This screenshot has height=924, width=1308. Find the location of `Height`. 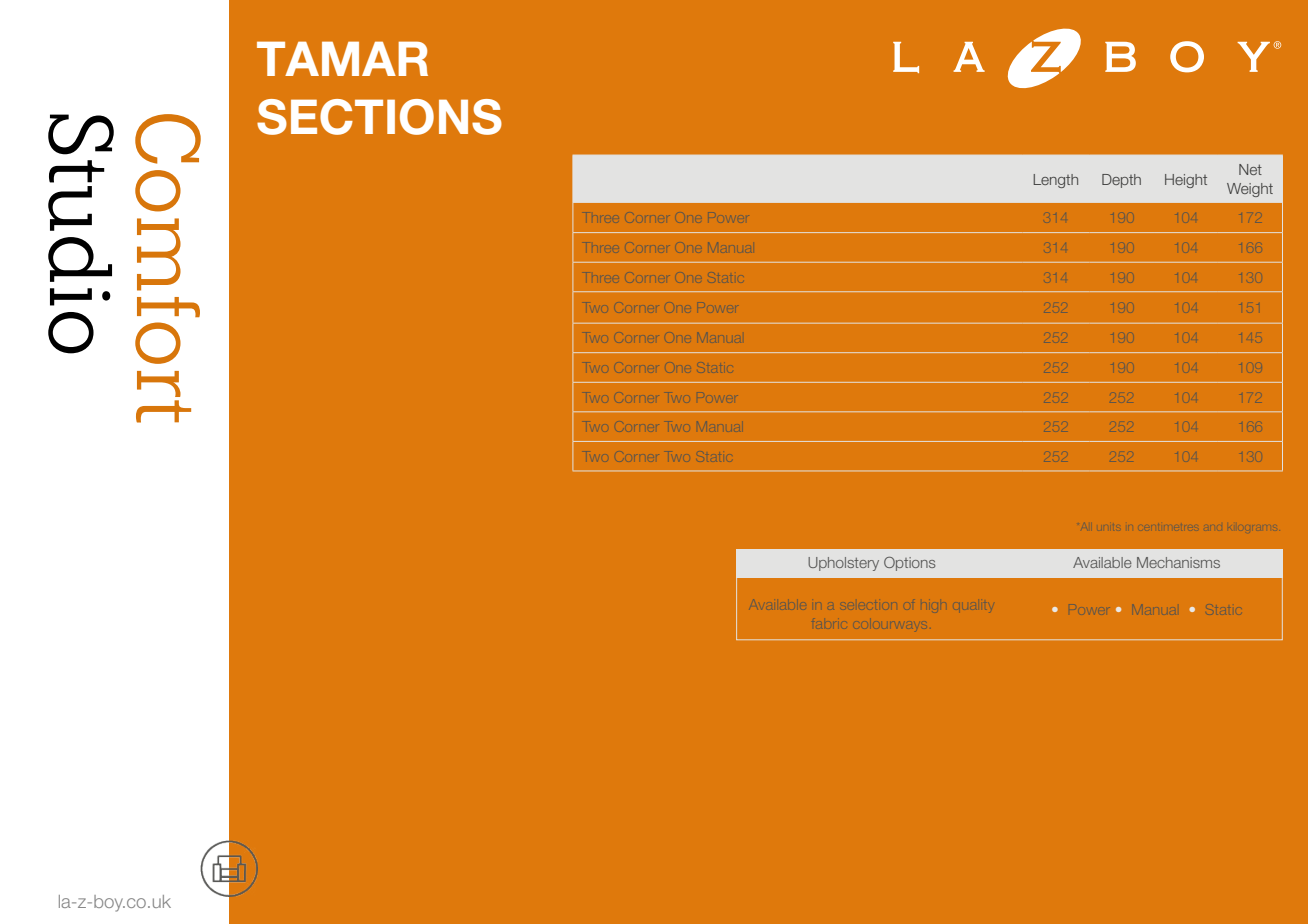

Height is located at coordinates (1186, 181).
